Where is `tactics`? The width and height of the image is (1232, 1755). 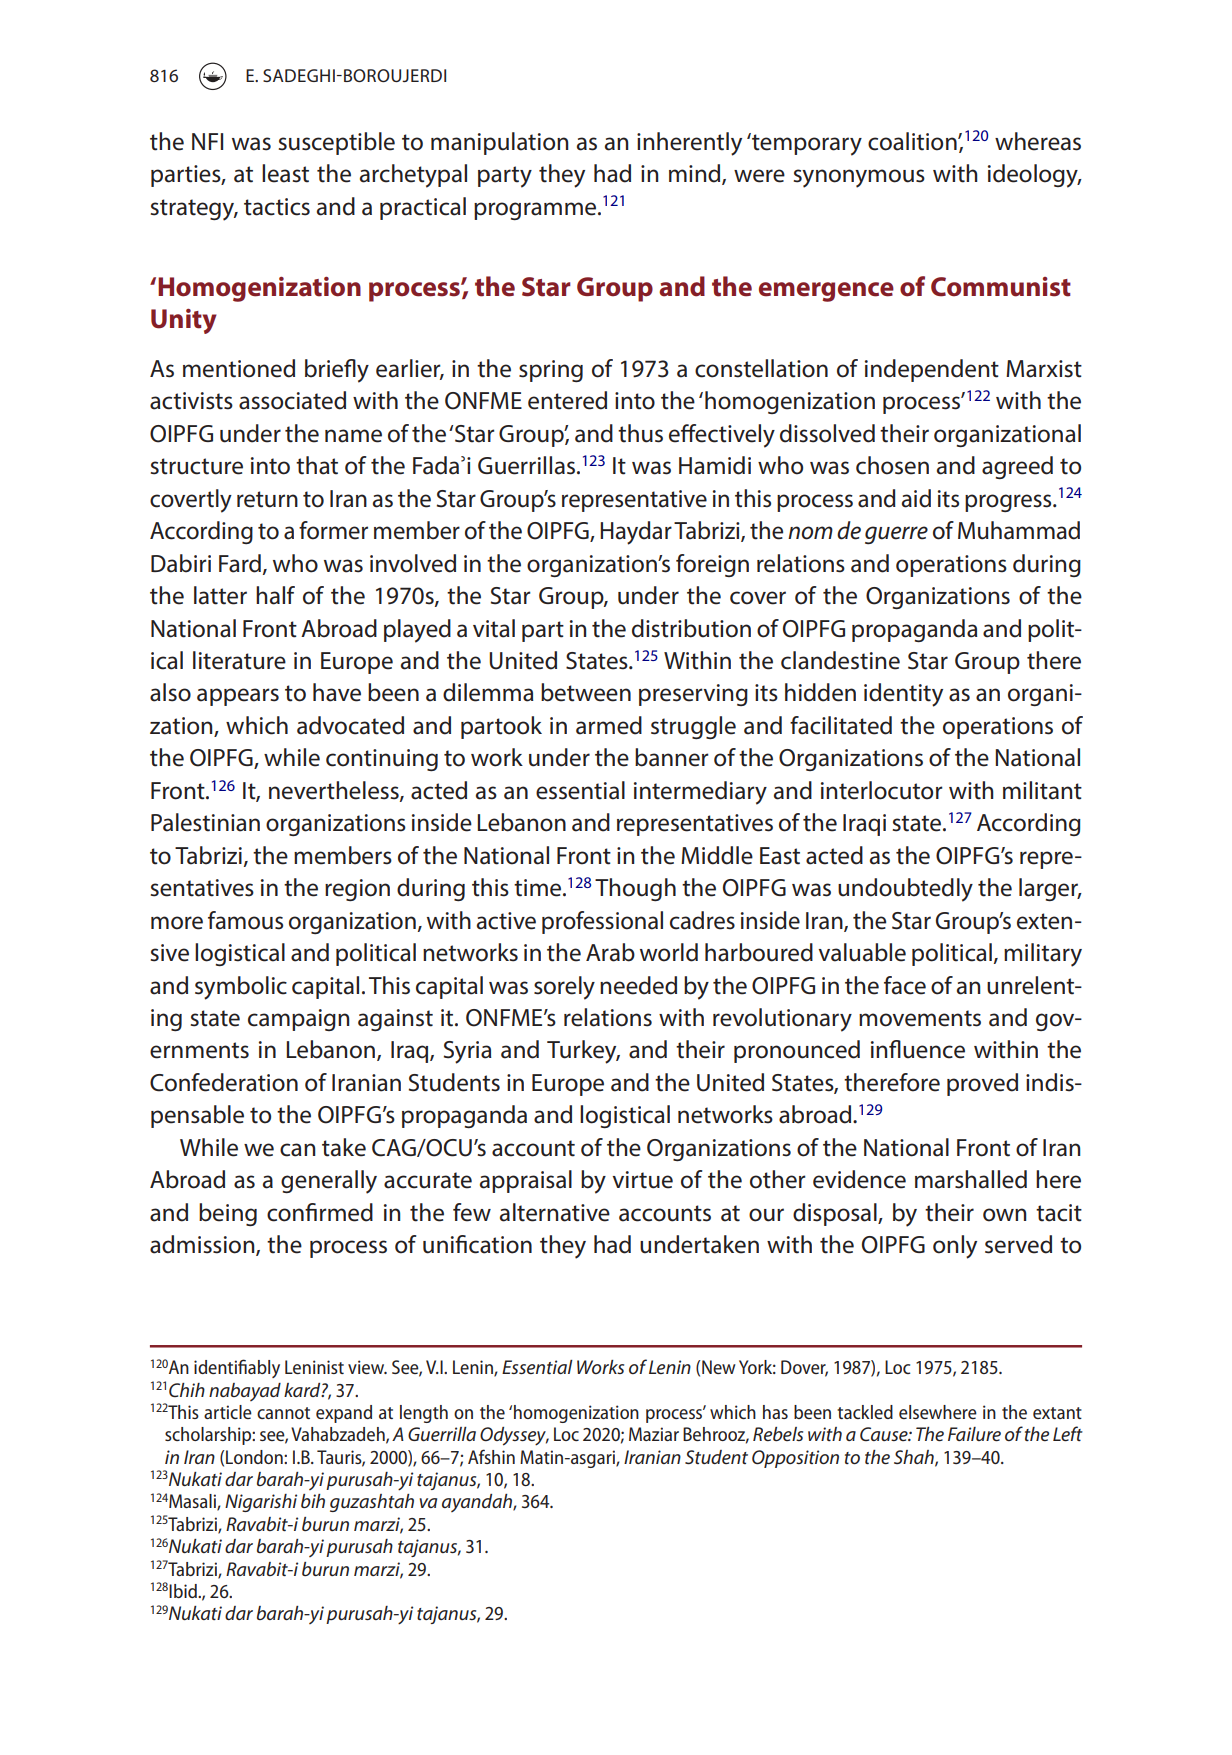 tactics is located at coordinates (277, 207).
